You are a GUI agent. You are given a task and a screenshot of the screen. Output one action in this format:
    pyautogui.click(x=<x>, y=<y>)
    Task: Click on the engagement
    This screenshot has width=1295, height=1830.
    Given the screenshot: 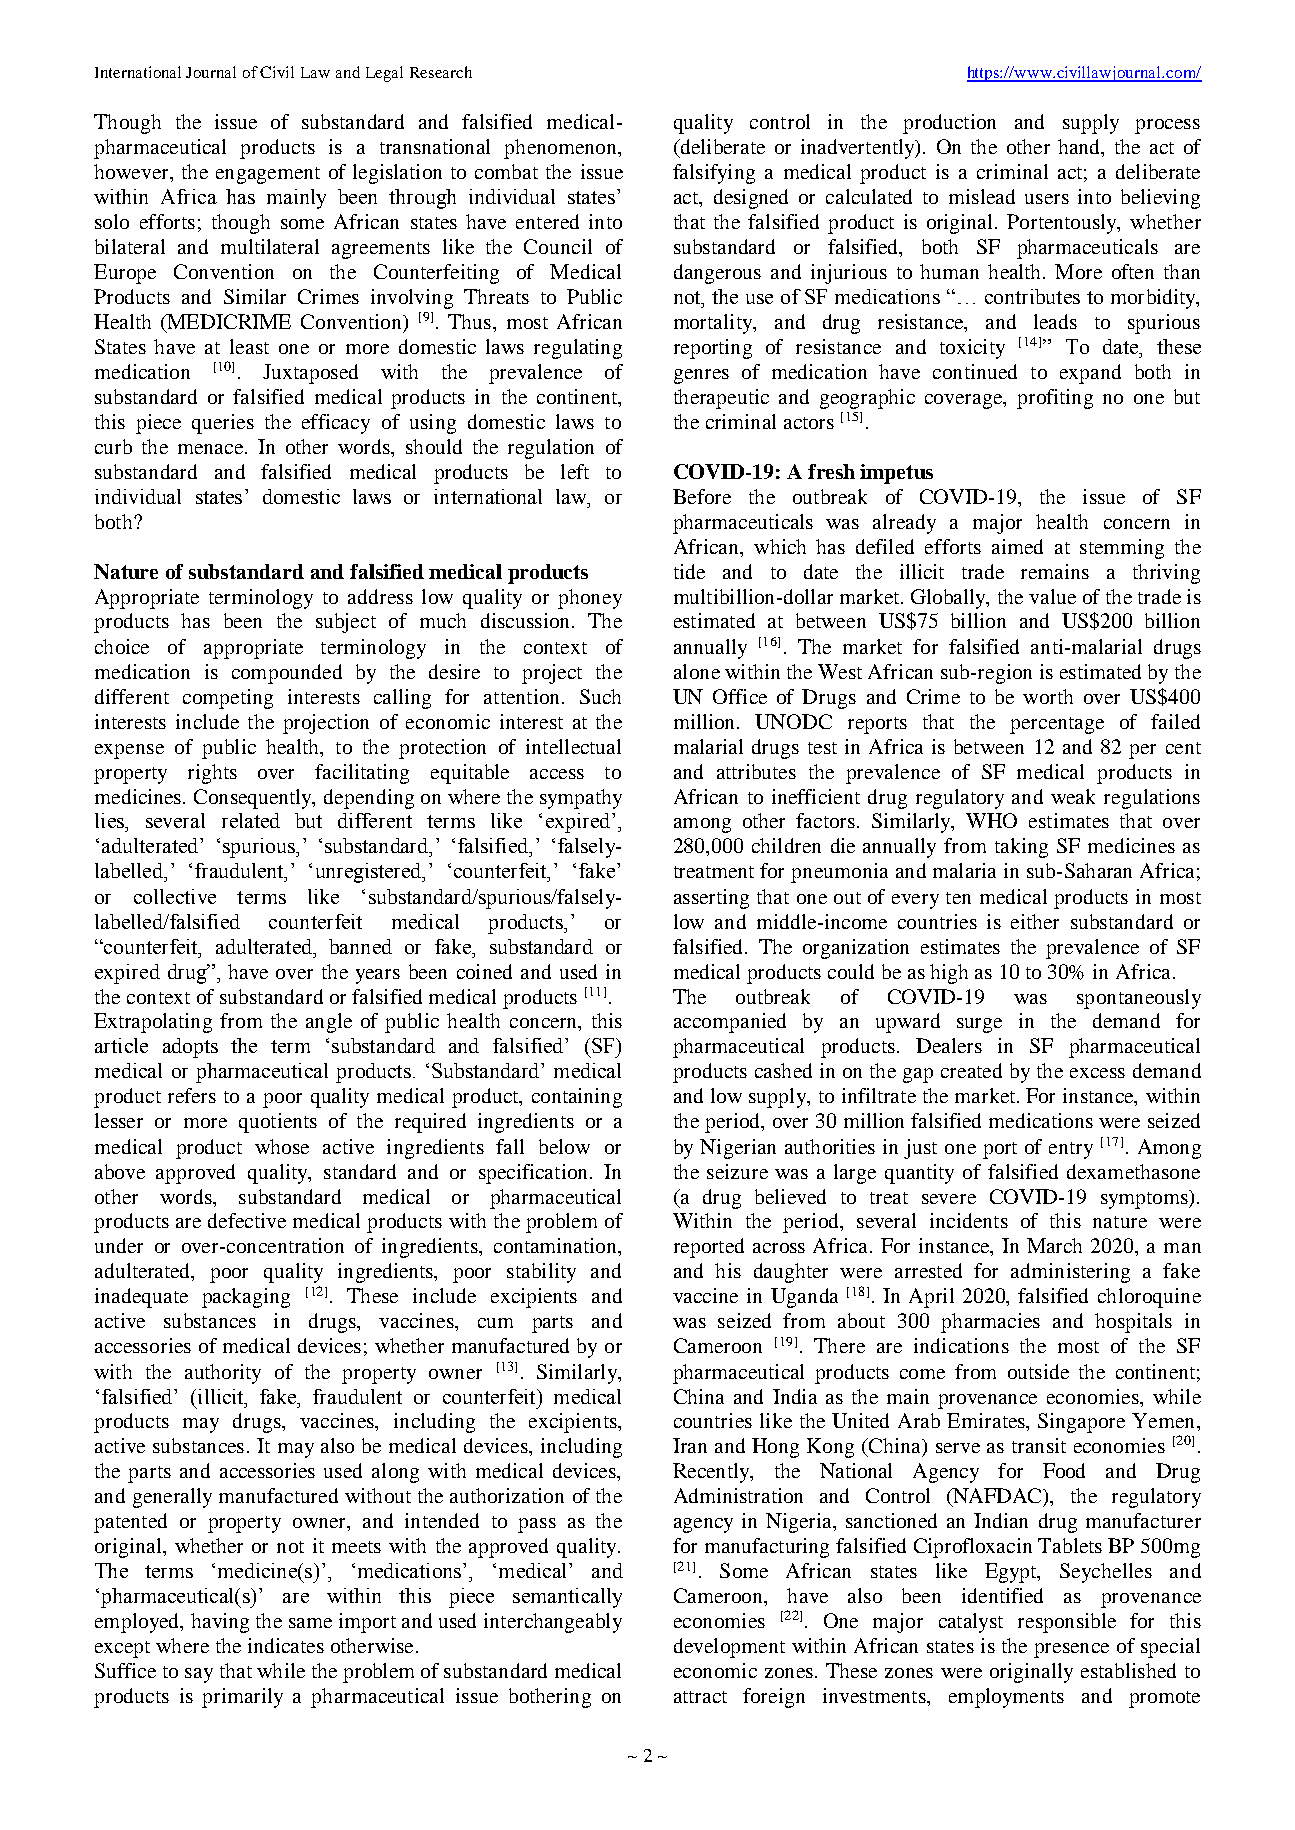 What is the action you would take?
    pyautogui.click(x=268, y=175)
